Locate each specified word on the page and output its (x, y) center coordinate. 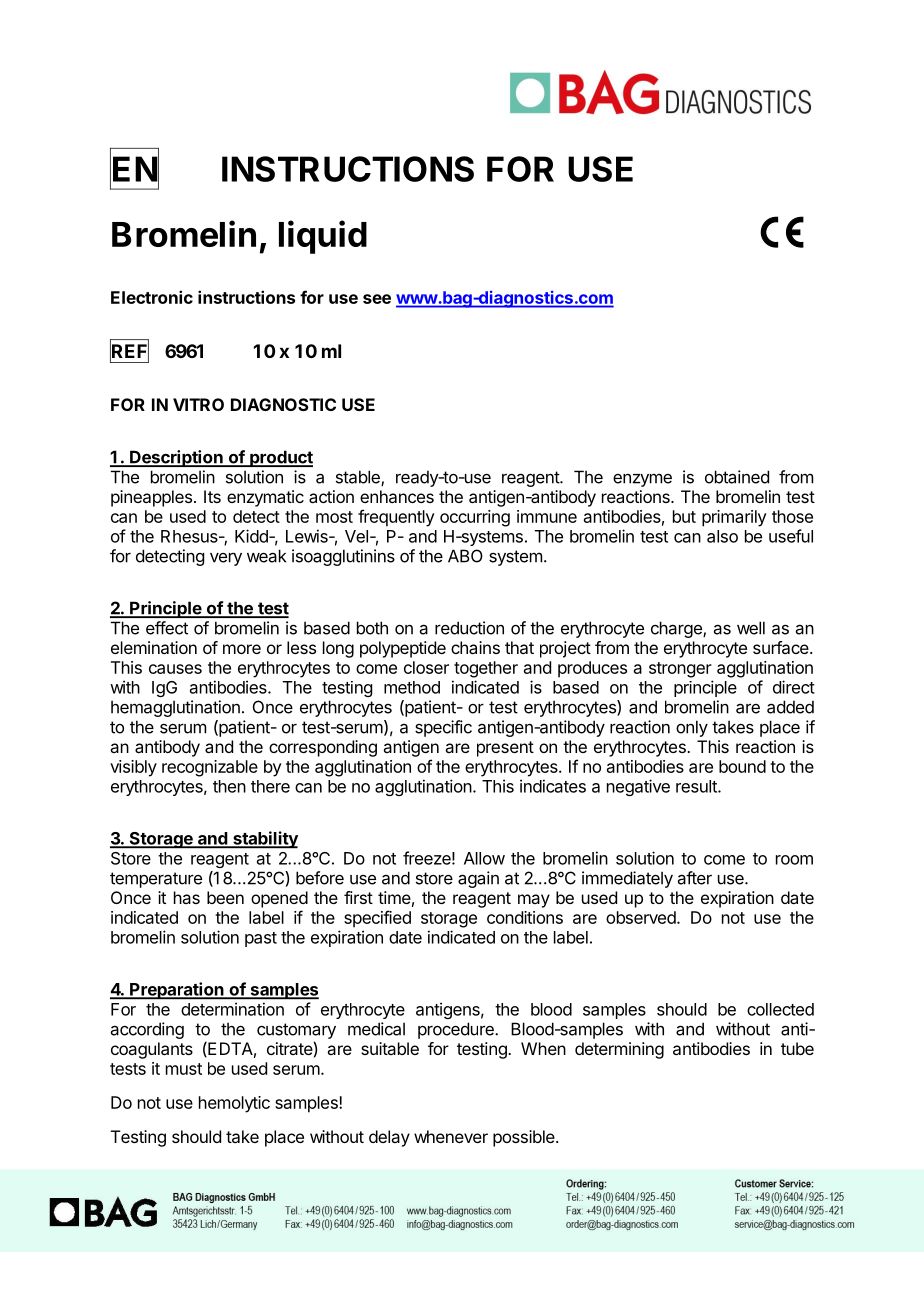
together (486, 669)
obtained (737, 477)
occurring (475, 518)
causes (175, 669)
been (225, 897)
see (377, 299)
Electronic (152, 297)
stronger (680, 670)
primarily (734, 518)
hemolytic (234, 1104)
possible (525, 1138)
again (478, 879)
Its (212, 496)
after (695, 878)
